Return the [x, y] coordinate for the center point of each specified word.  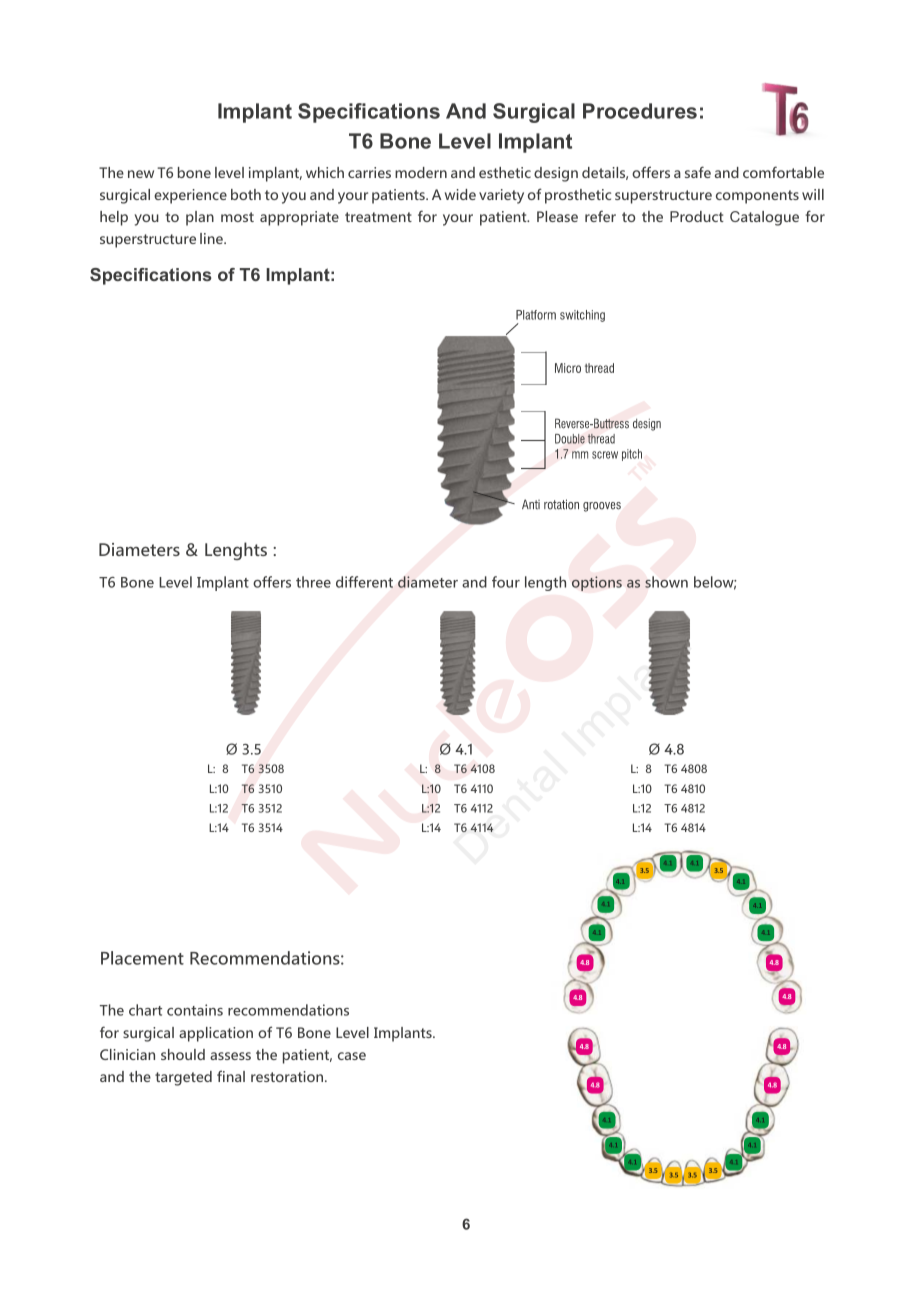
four [506, 582]
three [313, 582]
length [545, 583]
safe [698, 172]
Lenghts [236, 551]
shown [666, 582]
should [183, 1054]
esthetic [505, 172]
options [597, 583]
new [141, 174]
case [352, 1056]
